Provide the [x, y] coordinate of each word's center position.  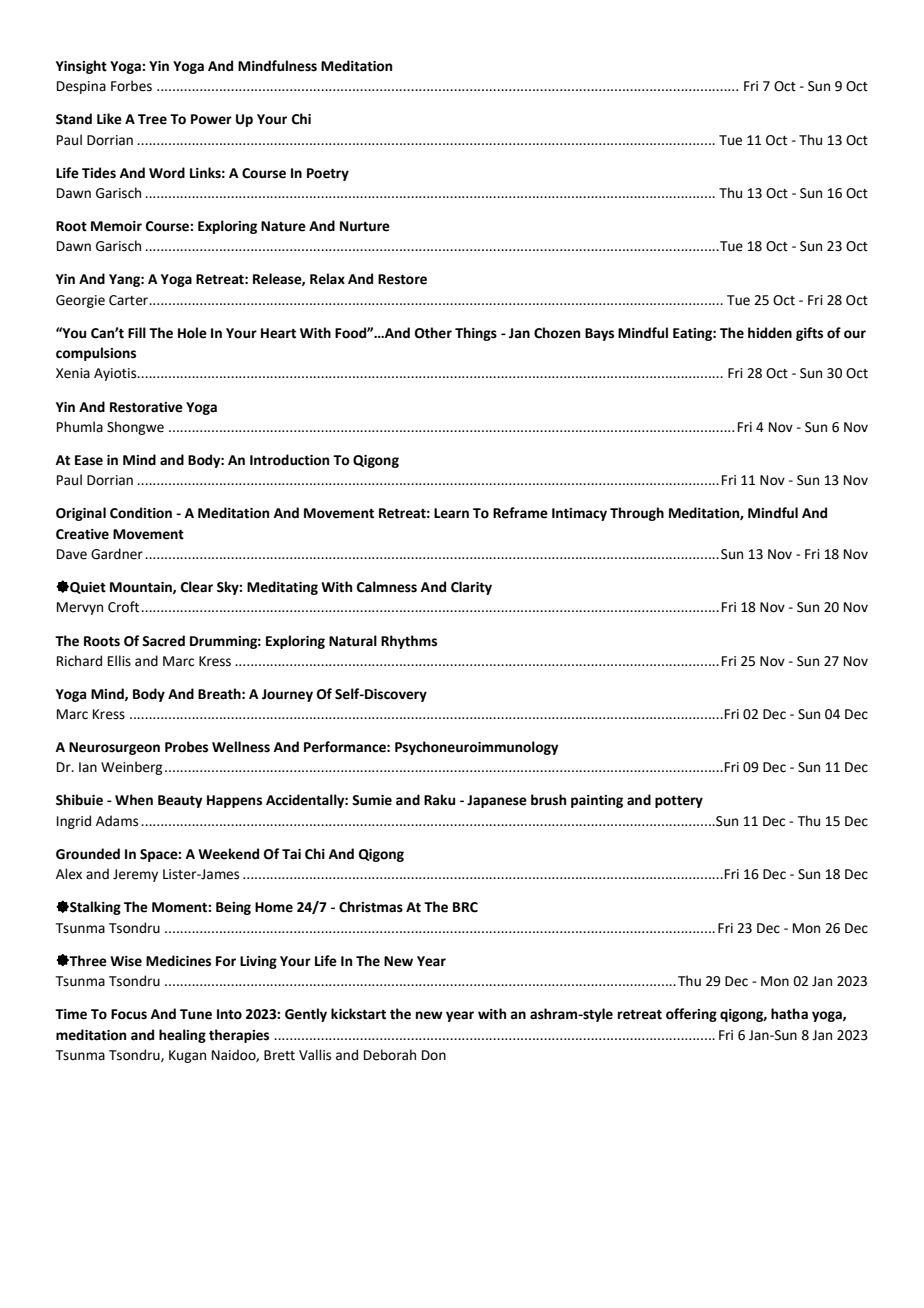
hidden [770, 333]
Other [433, 333]
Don [434, 1055]
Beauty [180, 801]
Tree [152, 119]
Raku [439, 800]
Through [637, 514]
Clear [197, 587]
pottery [679, 802]
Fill [137, 332]
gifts [809, 334]
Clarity [471, 588]
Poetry [328, 174]
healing [182, 1036]
